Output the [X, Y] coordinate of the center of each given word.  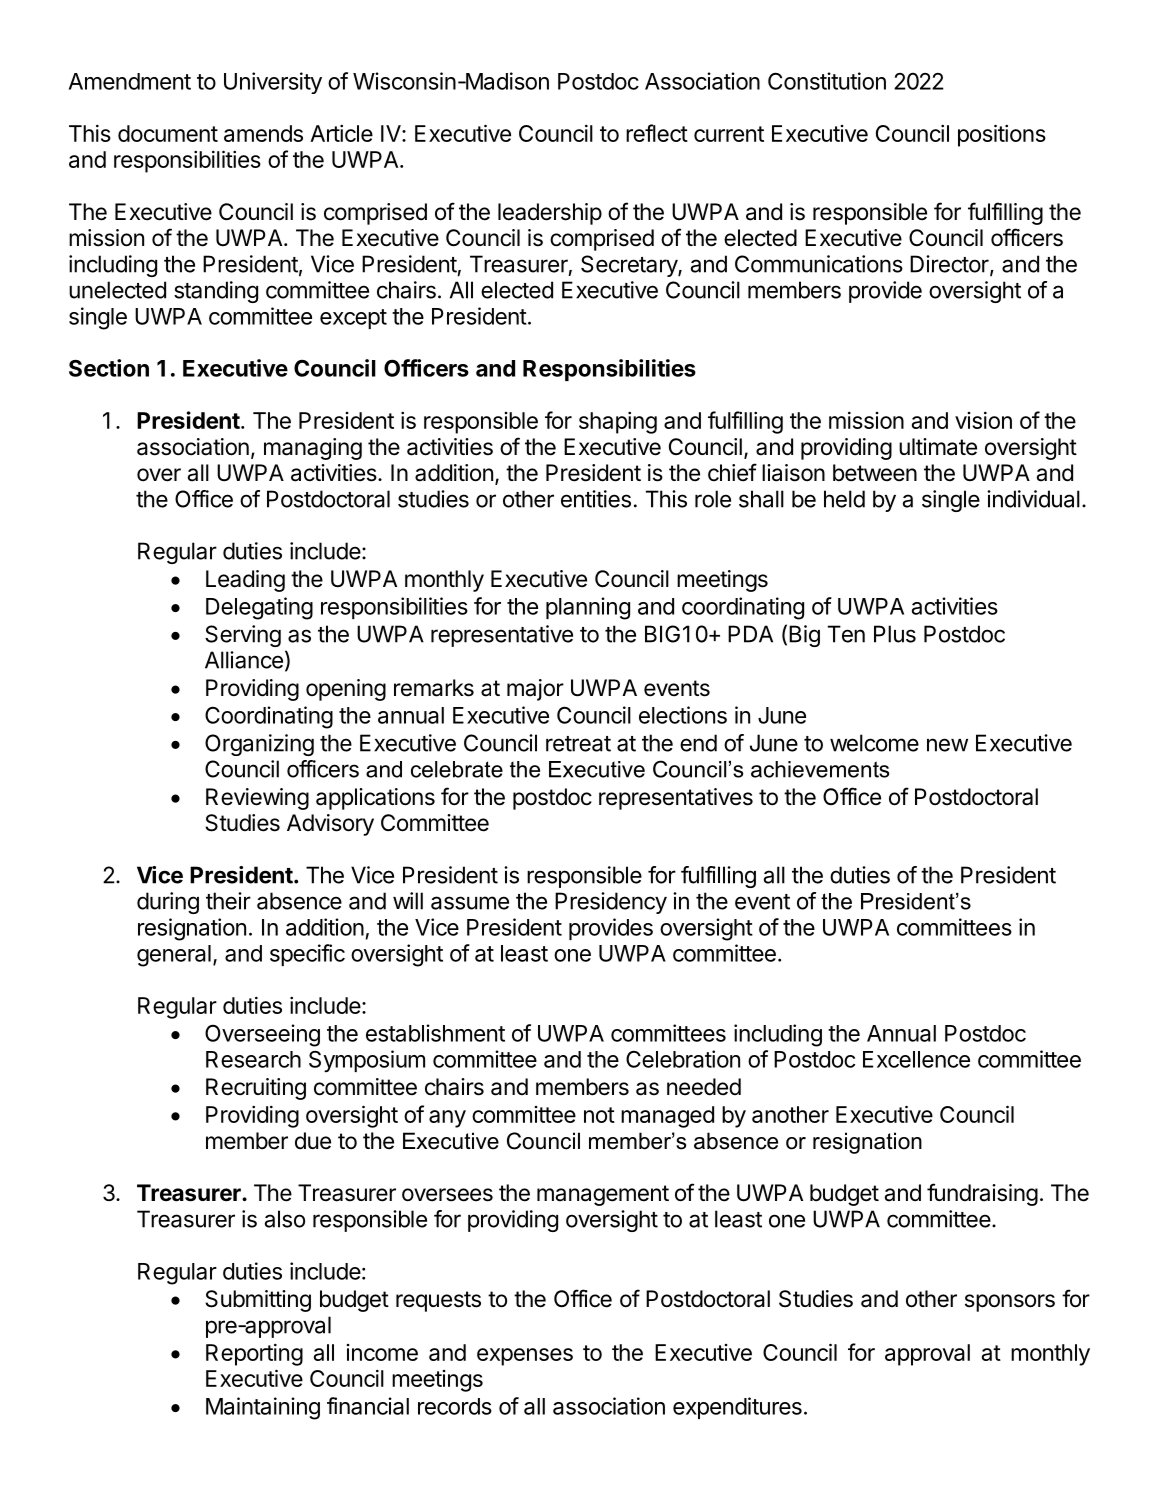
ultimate [938, 447]
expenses [525, 1357]
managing [313, 449]
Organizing [259, 745]
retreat [578, 744]
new [947, 745]
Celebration [683, 1059]
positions [1002, 135]
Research [253, 1059]
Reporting [254, 1355]
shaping [618, 423]
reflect [657, 133]
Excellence [916, 1059]
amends [263, 133]
